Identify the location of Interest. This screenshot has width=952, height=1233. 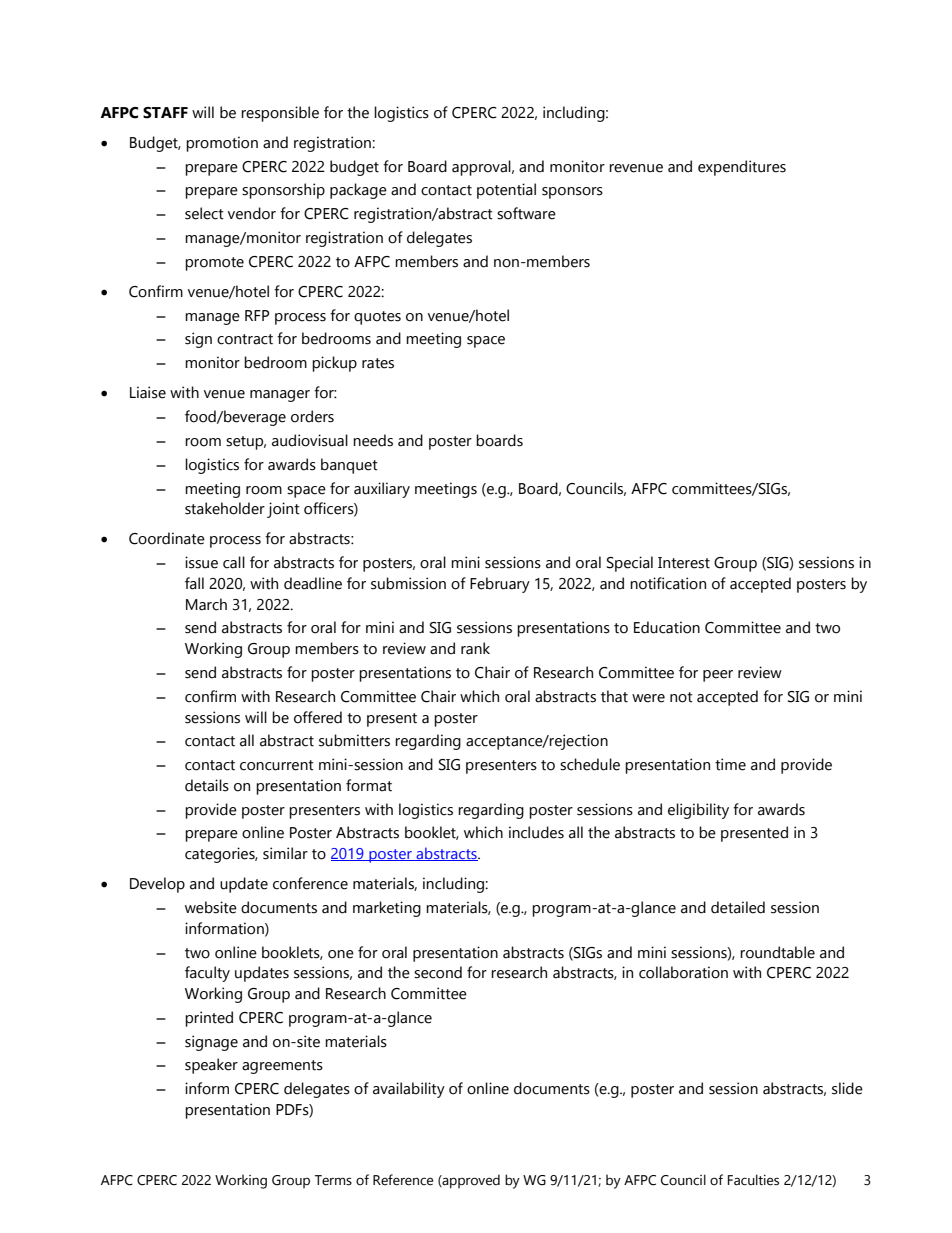
(684, 563).
